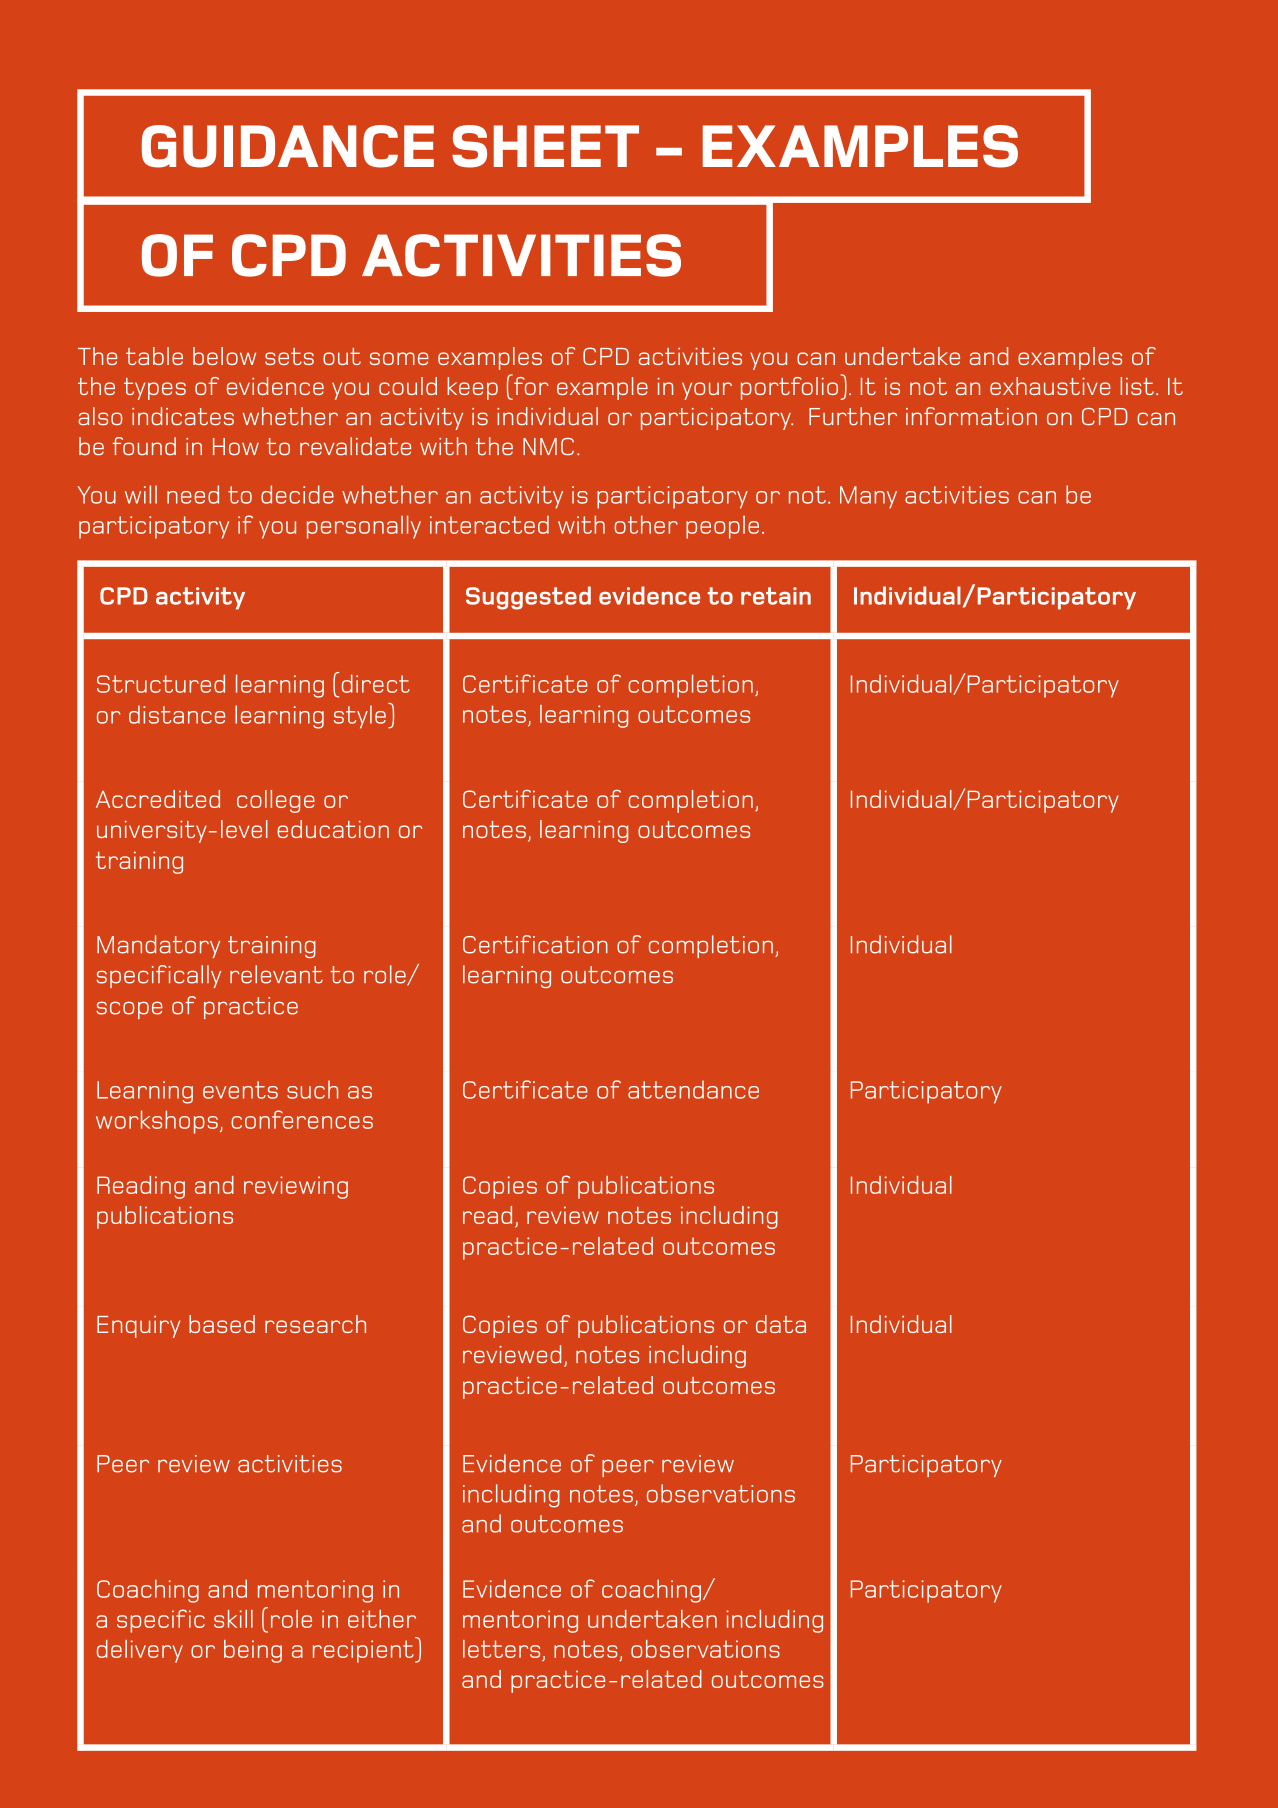 The image size is (1278, 1808). I want to click on skill, so click(233, 1619).
